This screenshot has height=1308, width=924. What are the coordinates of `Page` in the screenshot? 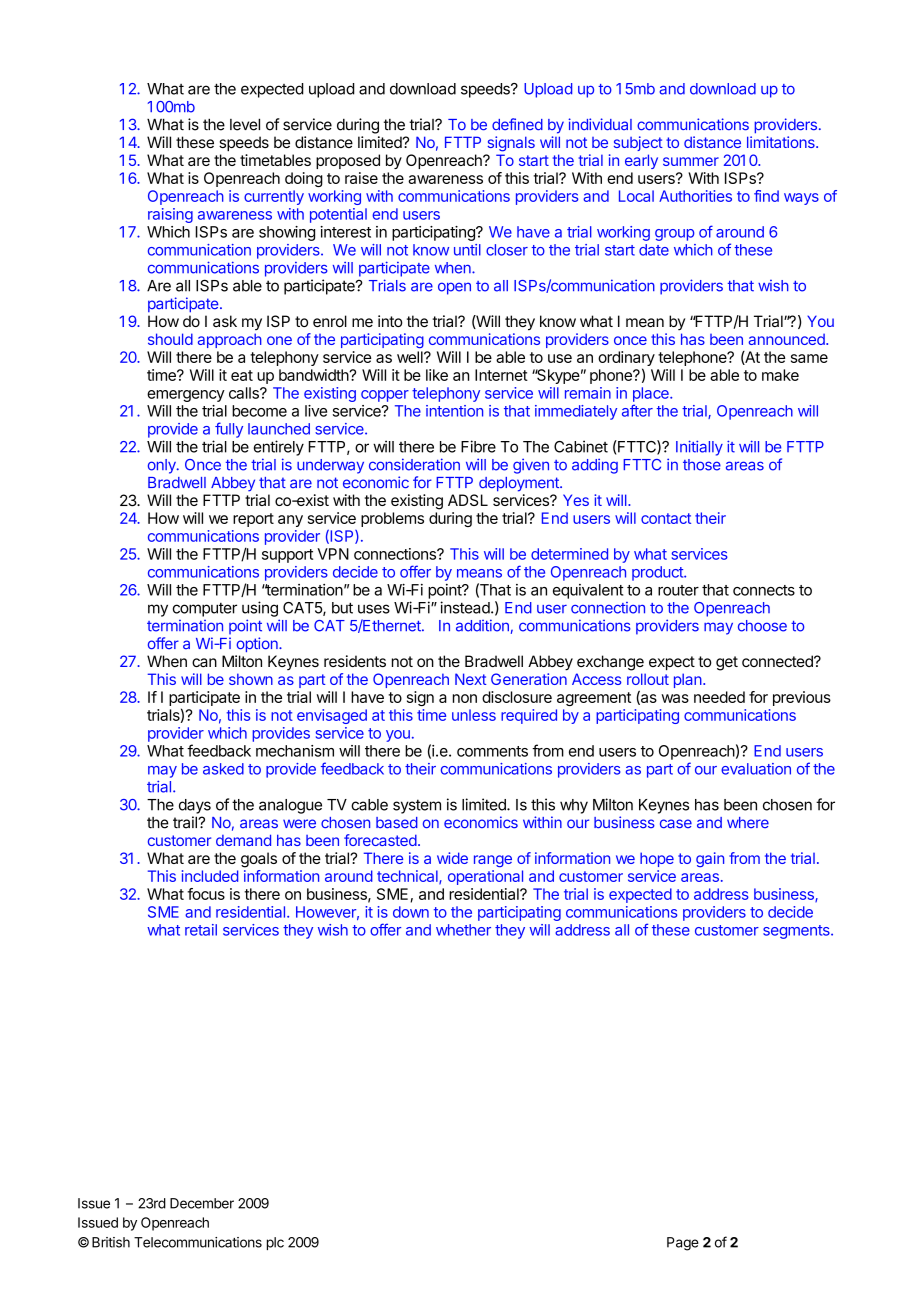 It's located at (683, 1244).
